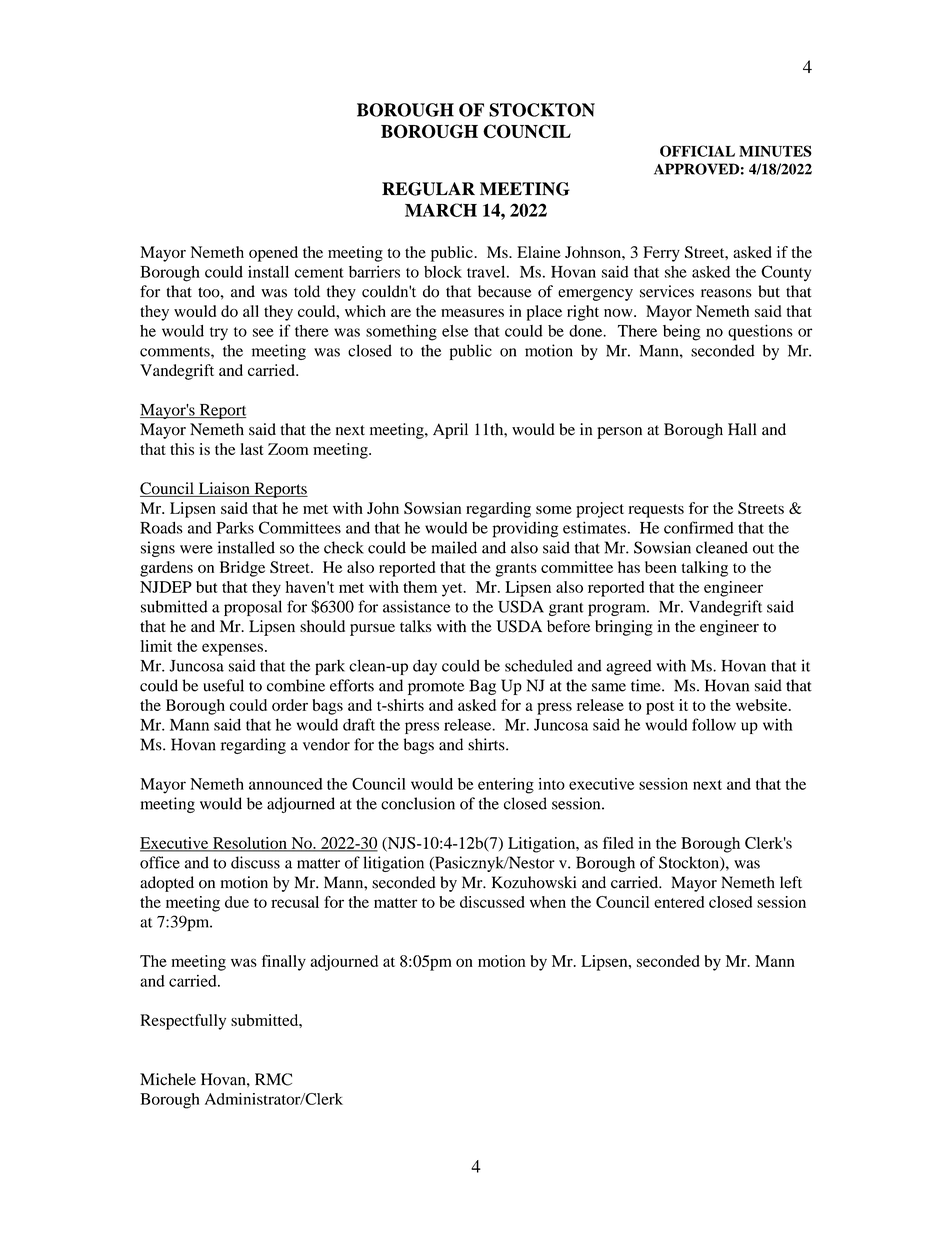  Describe the element at coordinates (450, 431) in the image. I see `April` at that location.
